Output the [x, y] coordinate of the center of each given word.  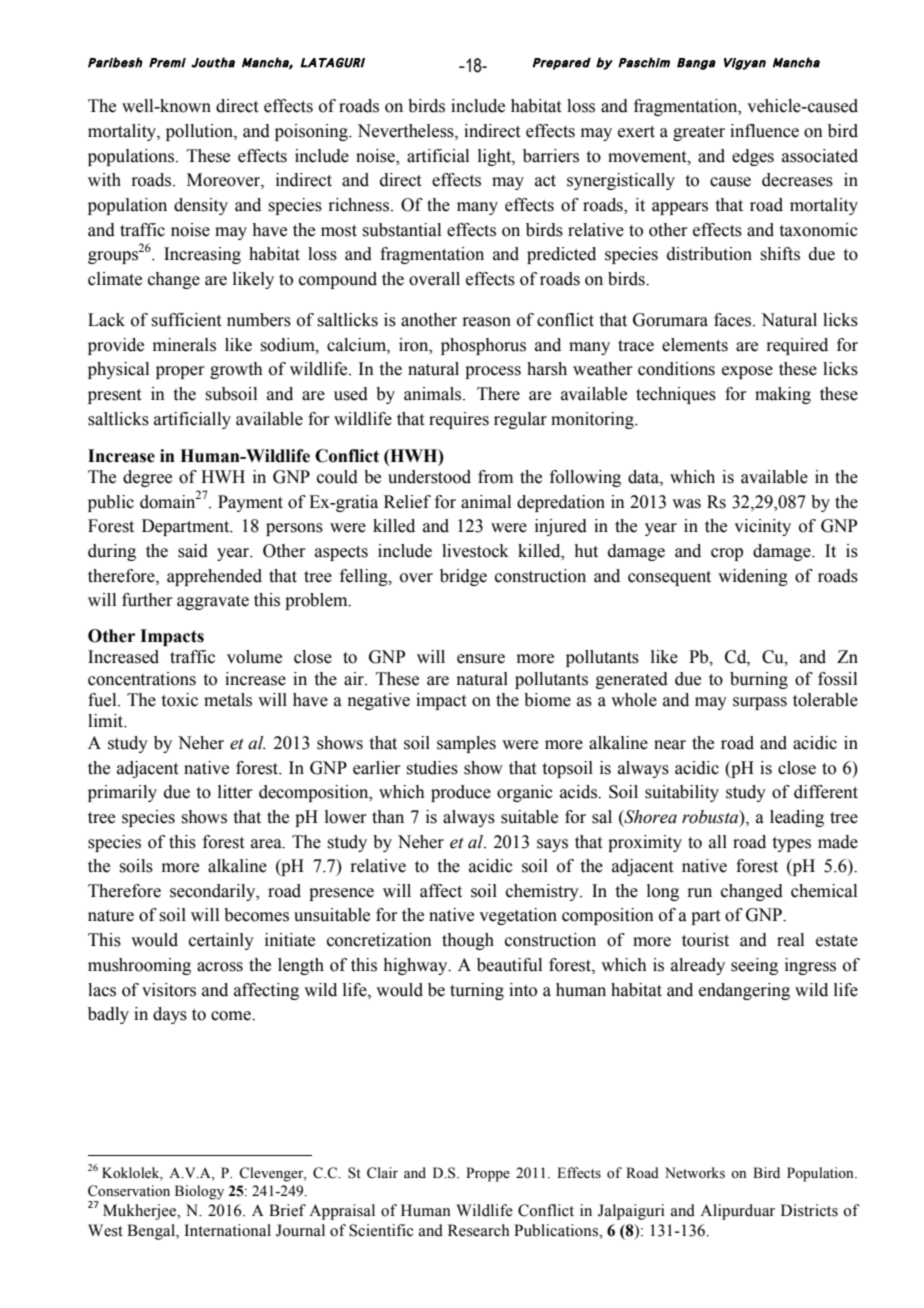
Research [479, 1230]
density [201, 206]
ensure [481, 659]
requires [459, 420]
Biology [199, 1192]
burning [759, 680]
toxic [180, 700]
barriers [551, 156]
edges [753, 157]
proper [180, 372]
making [783, 395]
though [468, 941]
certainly [221, 941]
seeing [754, 966]
